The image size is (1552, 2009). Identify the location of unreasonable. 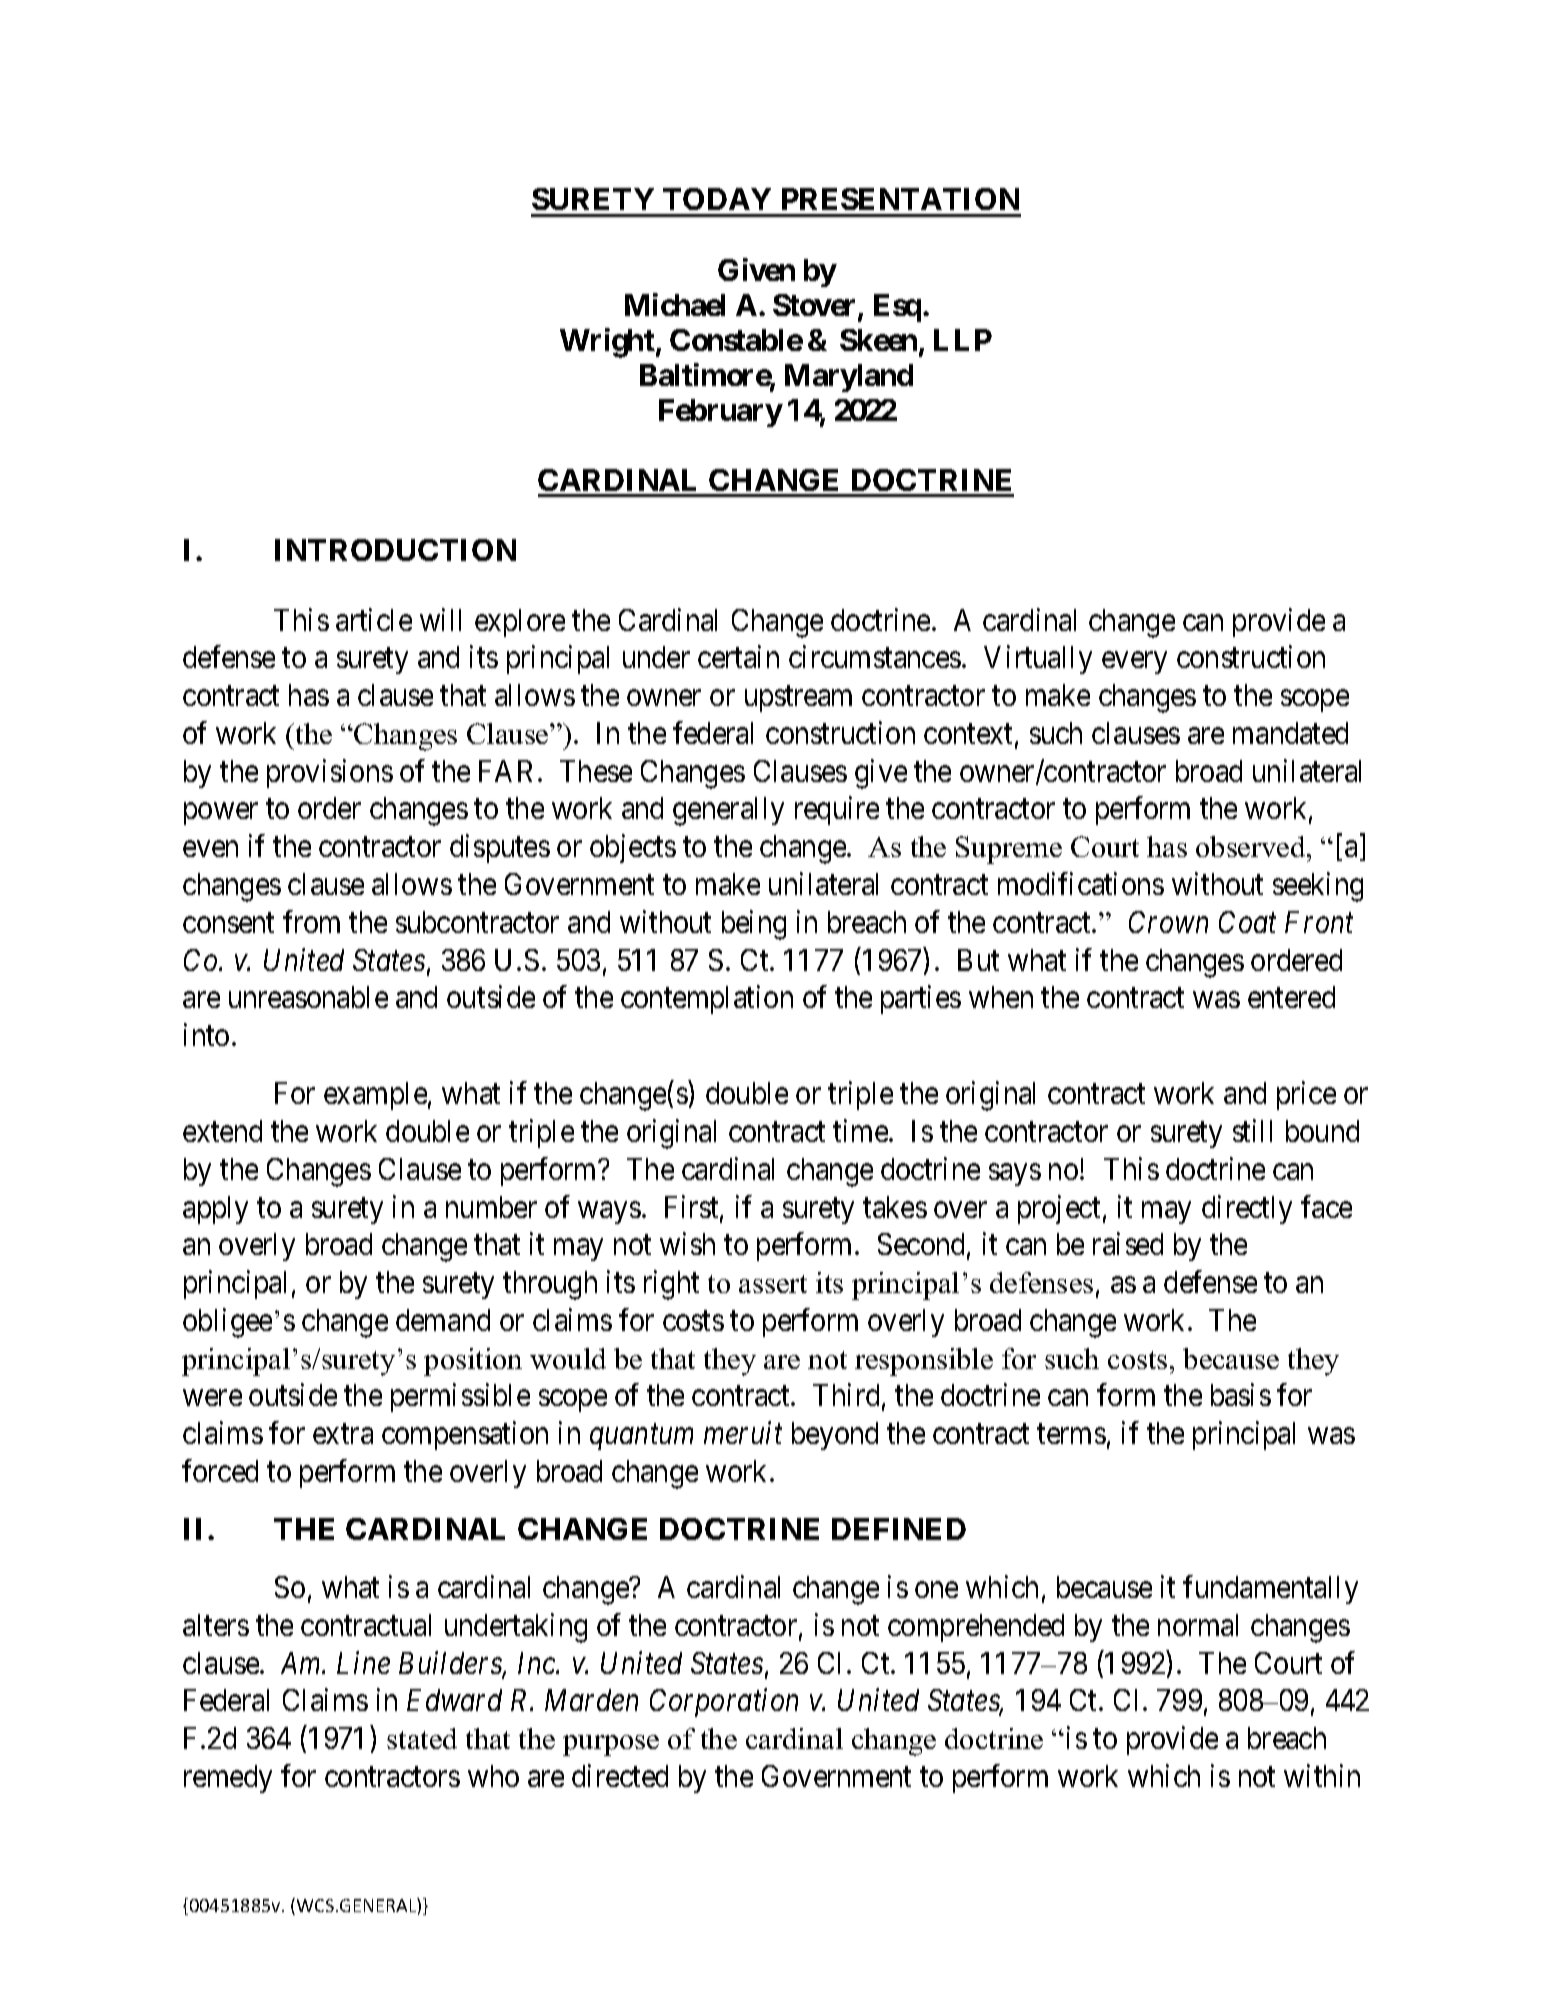
(308, 997).
